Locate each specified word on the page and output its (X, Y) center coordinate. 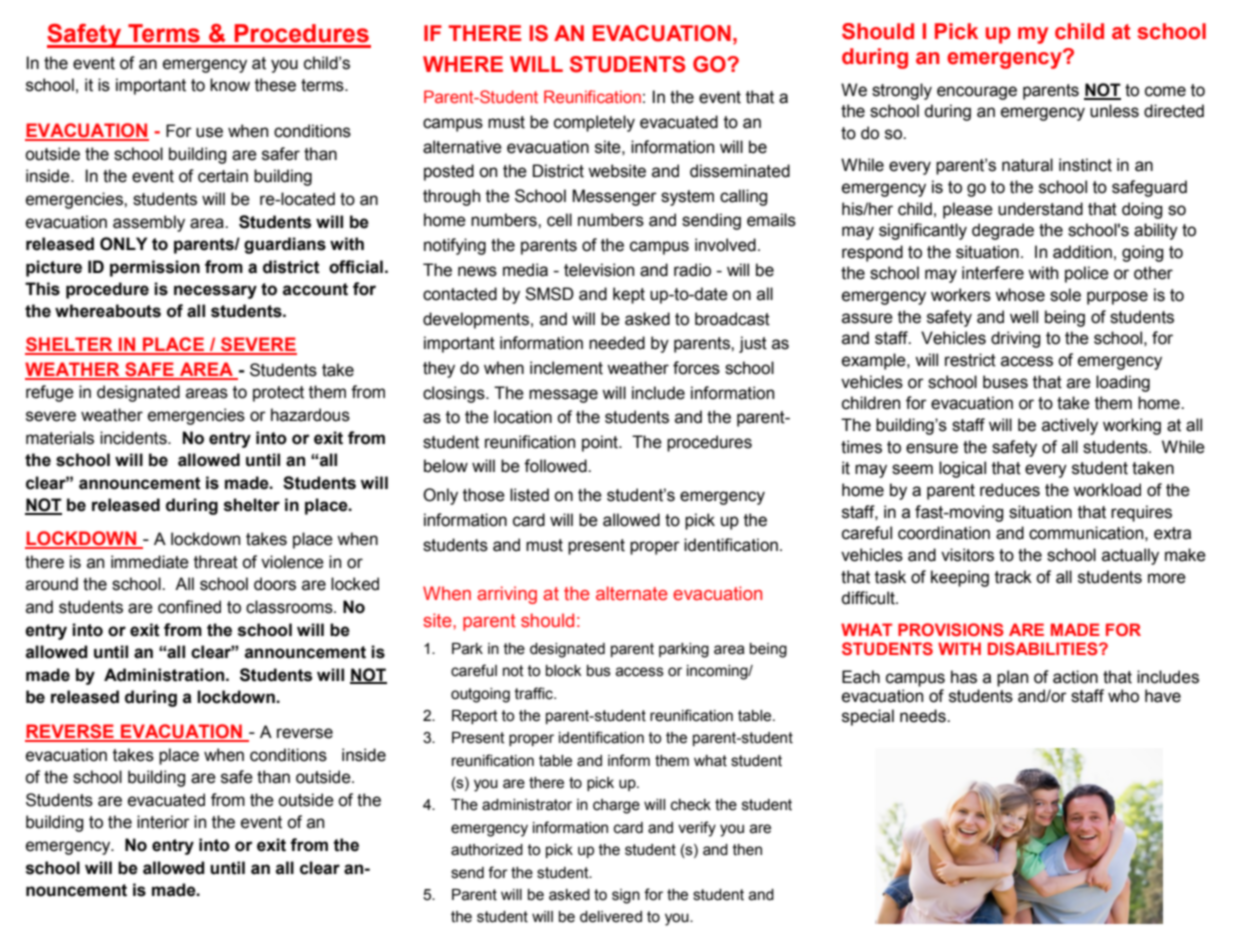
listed (529, 495)
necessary (215, 292)
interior (163, 822)
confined (189, 607)
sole (1065, 295)
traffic (535, 693)
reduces (1010, 490)
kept (629, 295)
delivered (611, 917)
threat (216, 562)
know (230, 85)
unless (1114, 111)
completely (594, 123)
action (1075, 677)
